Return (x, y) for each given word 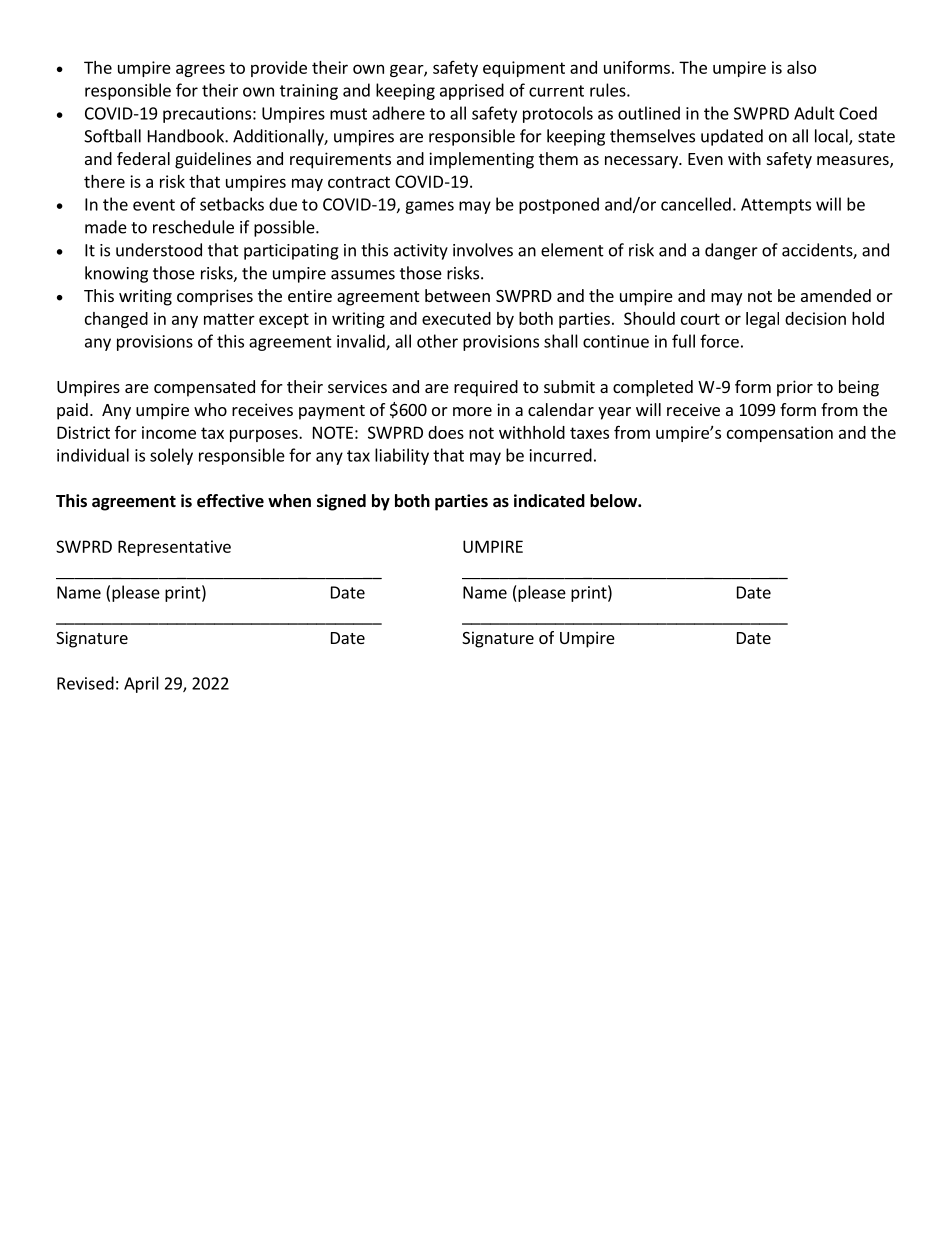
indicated (549, 501)
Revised (85, 683)
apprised (472, 91)
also (801, 67)
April (141, 684)
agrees (200, 70)
